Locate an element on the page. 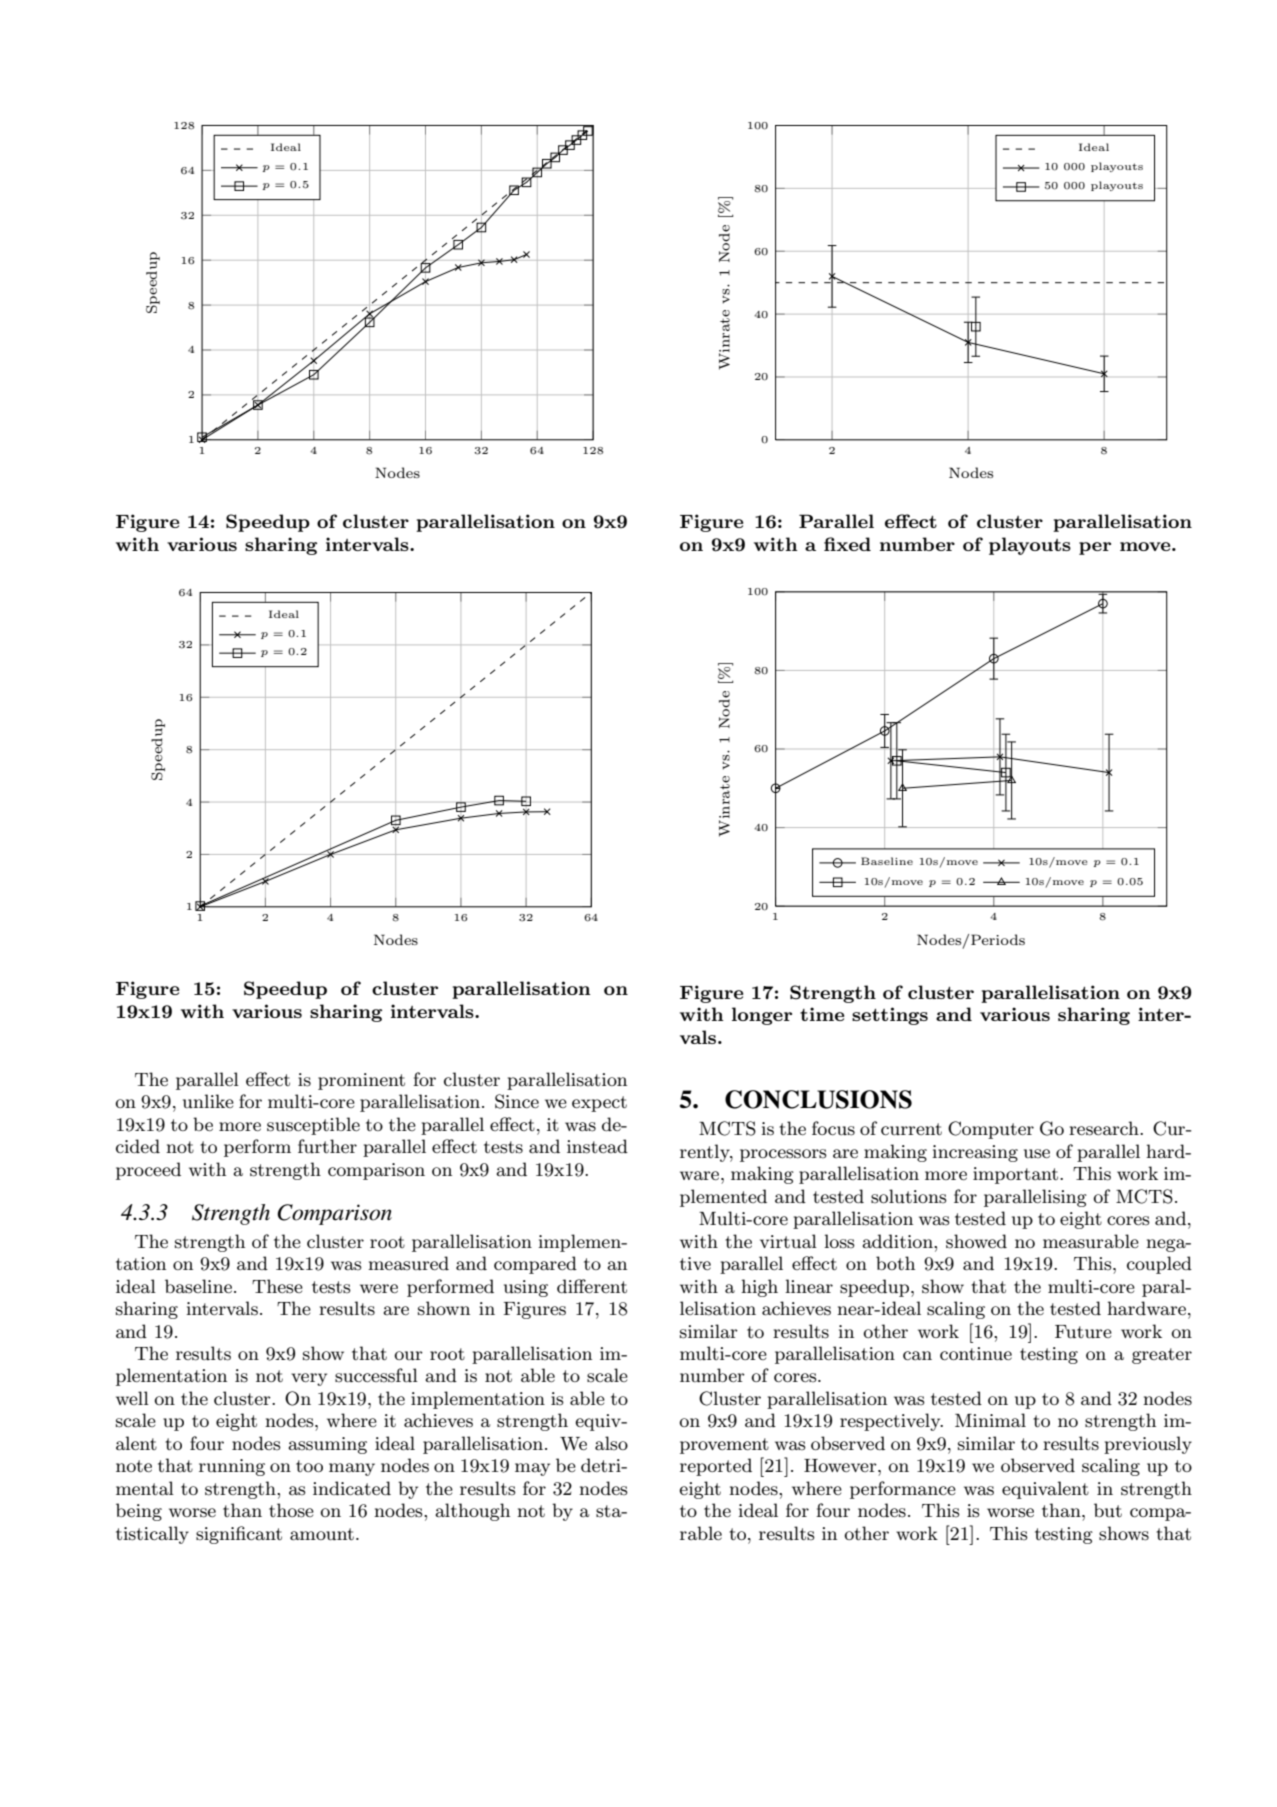  but is located at coordinates (1108, 1510).
